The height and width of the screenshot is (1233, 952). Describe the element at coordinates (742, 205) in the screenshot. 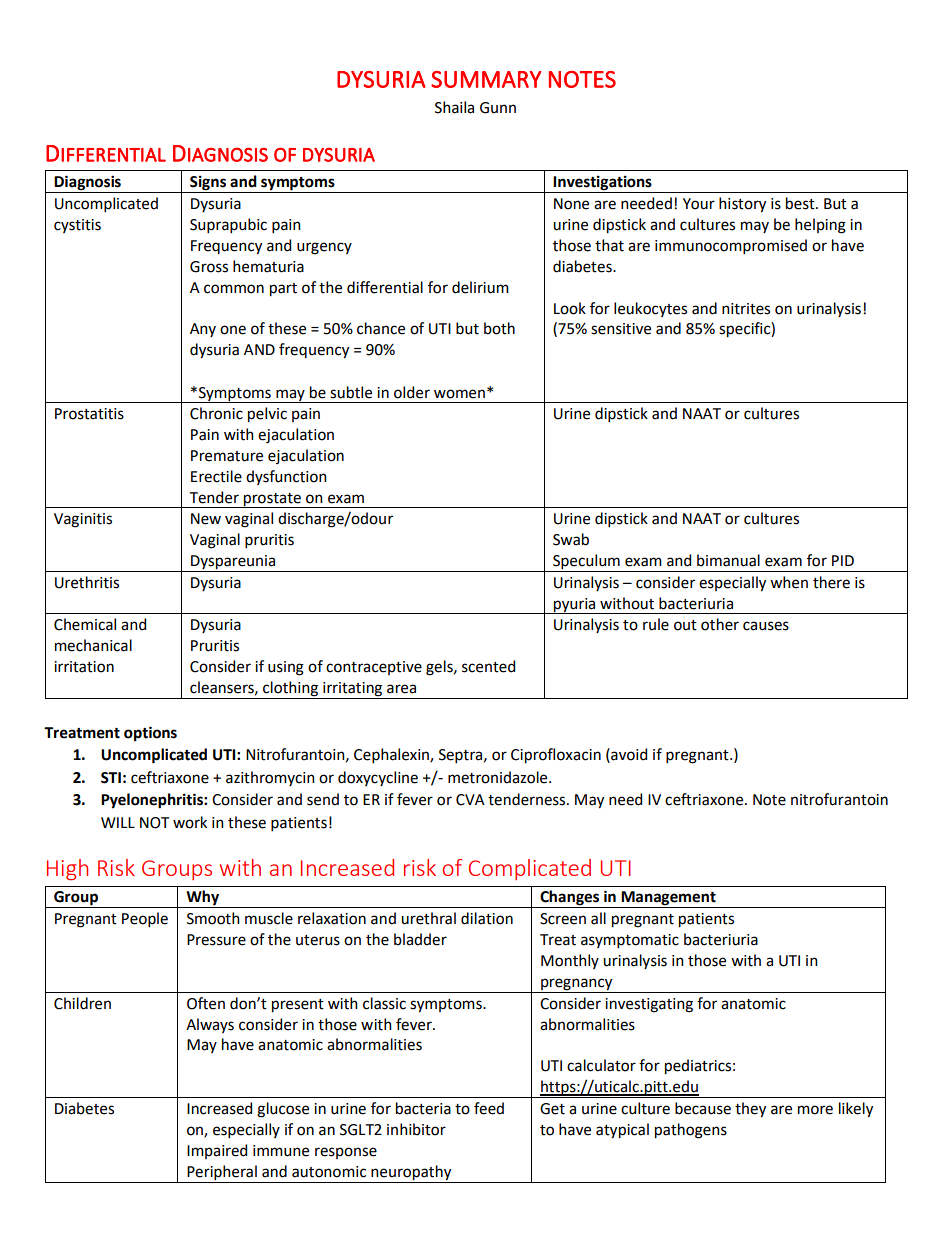

I see `history` at that location.
